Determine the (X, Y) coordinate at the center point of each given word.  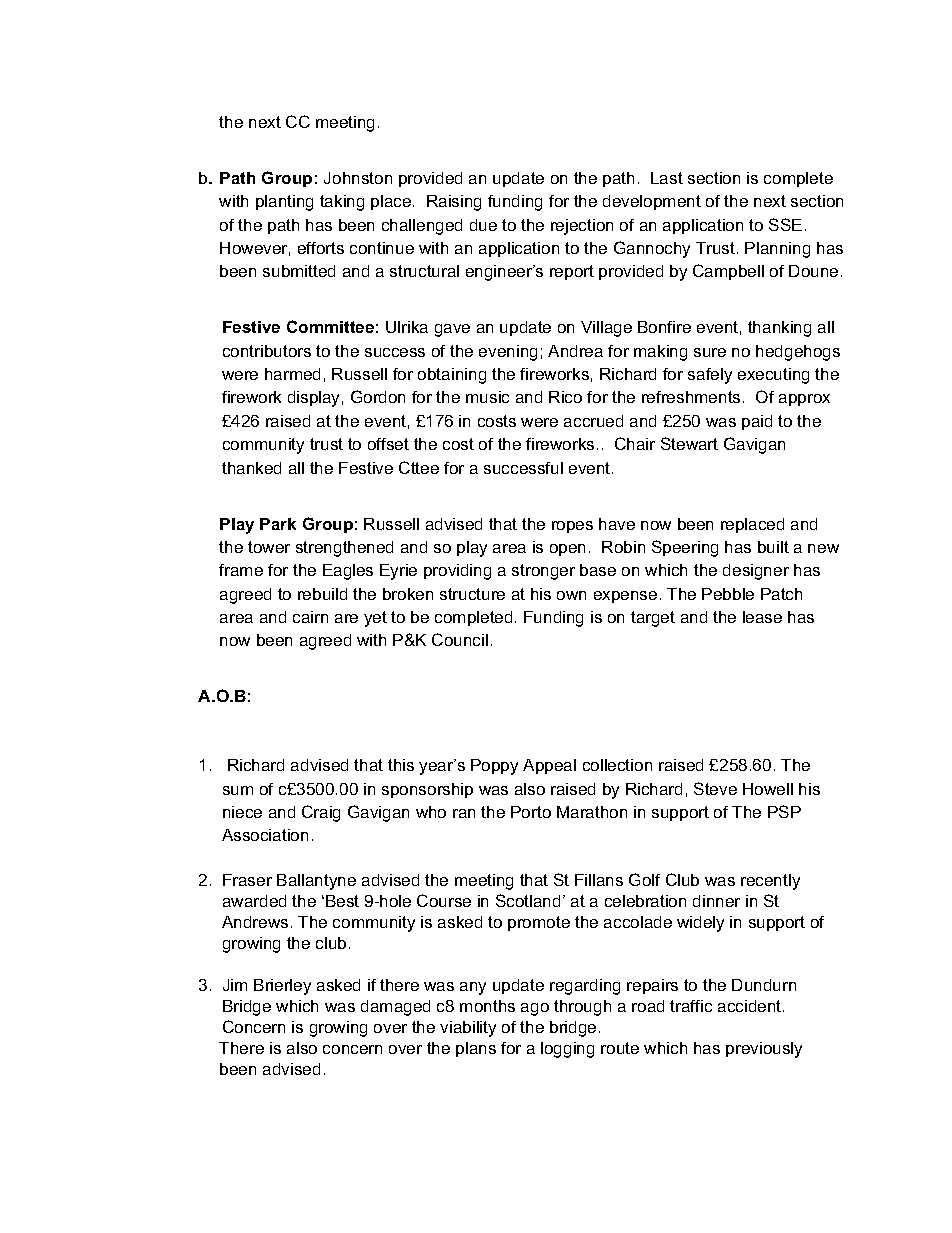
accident (751, 1006)
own (571, 595)
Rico (565, 397)
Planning (777, 250)
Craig (321, 813)
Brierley (282, 987)
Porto (531, 812)
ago (535, 1009)
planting (284, 203)
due (483, 225)
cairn (310, 617)
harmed (292, 374)
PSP (784, 811)
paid (757, 422)
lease (762, 617)
